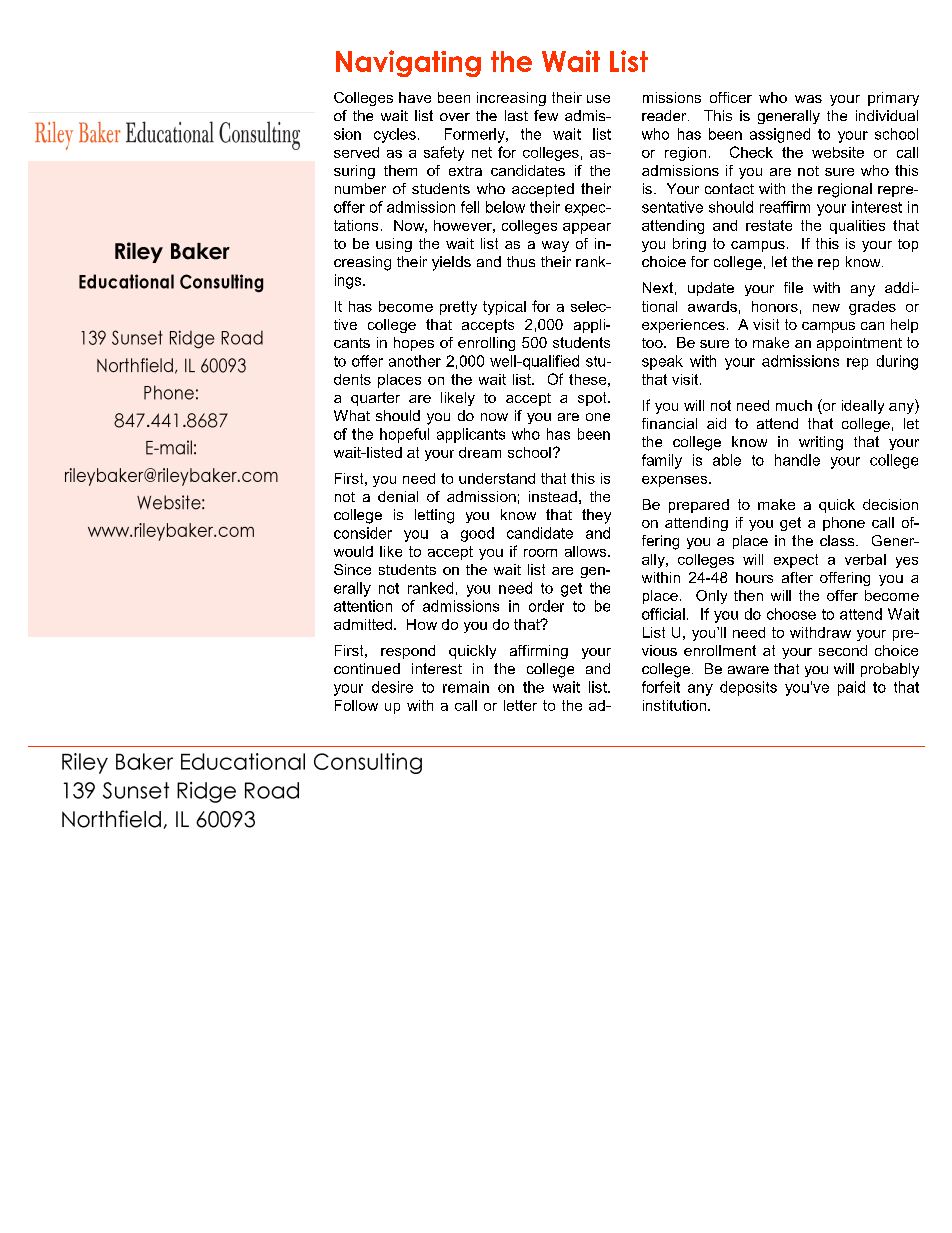 This document has width=952, height=1233. I want to click on new, so click(826, 308).
